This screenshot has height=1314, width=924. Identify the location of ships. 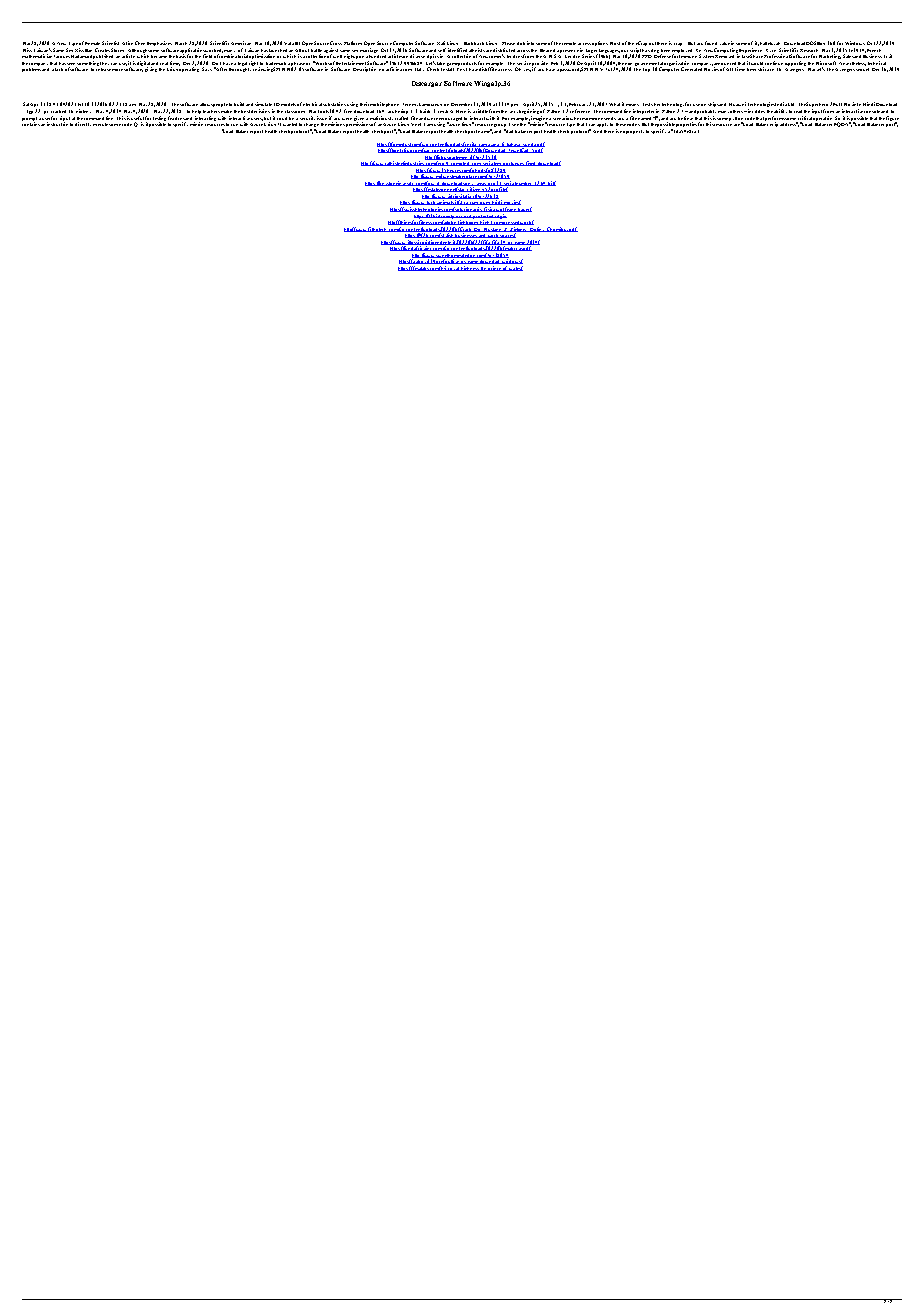
(714, 104).
